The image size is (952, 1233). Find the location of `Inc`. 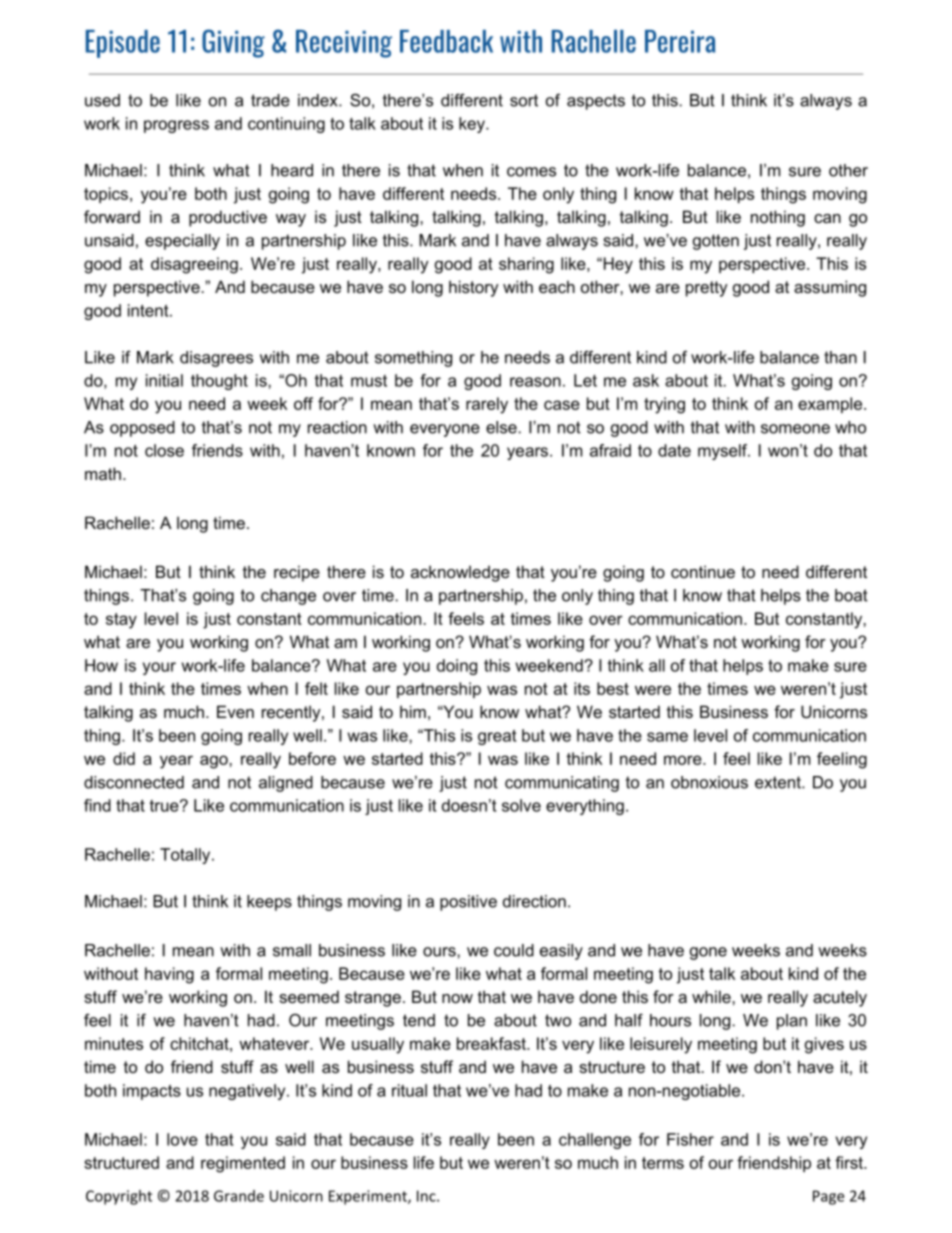

Inc is located at coordinates (427, 1196).
